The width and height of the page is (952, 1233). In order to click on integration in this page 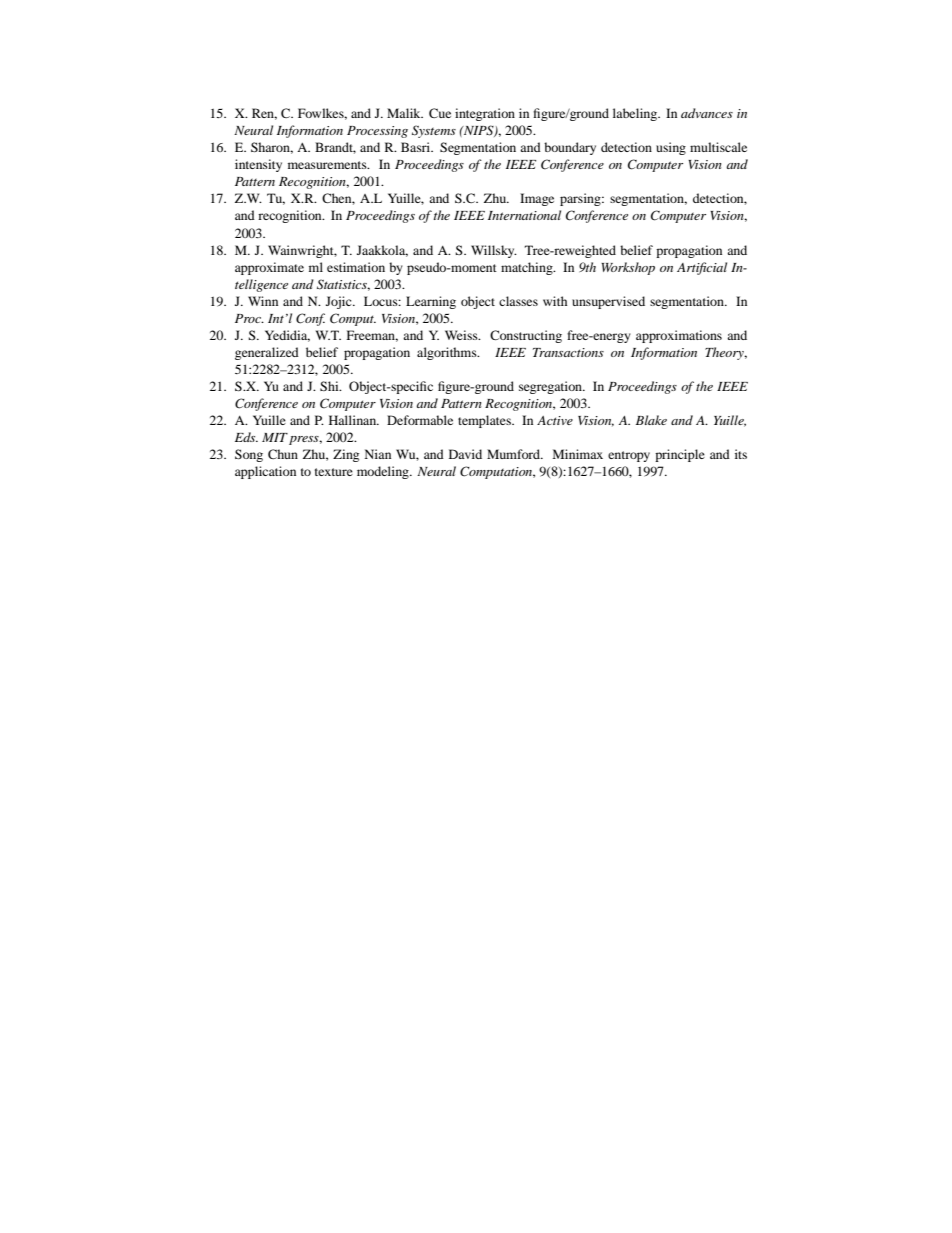, I will do `click(485, 114)`.
